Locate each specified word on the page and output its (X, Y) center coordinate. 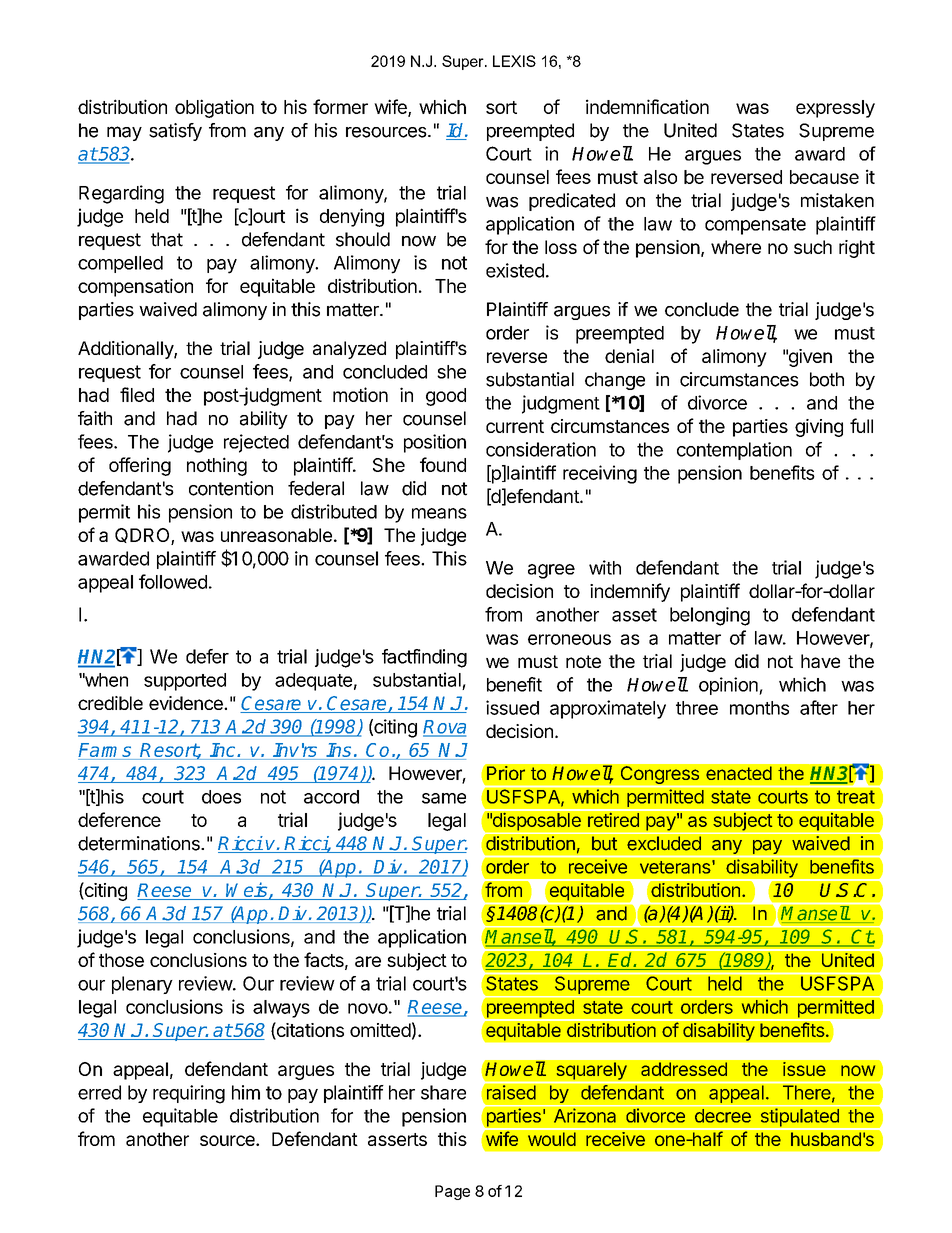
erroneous (569, 639)
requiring (189, 1094)
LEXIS (514, 61)
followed (173, 581)
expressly (835, 109)
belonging (710, 616)
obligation (214, 108)
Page (452, 1192)
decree (723, 1116)
